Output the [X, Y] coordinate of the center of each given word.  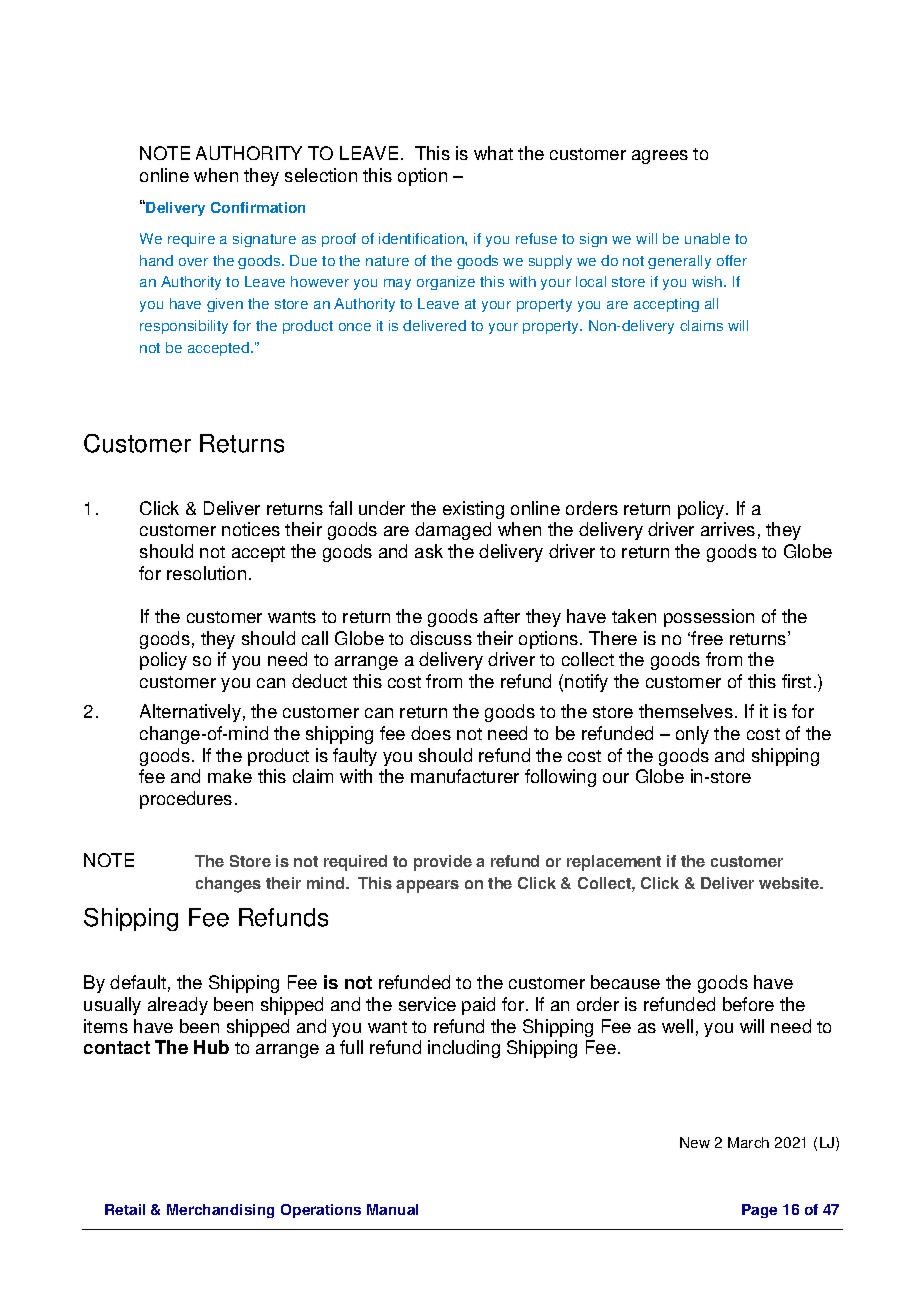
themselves [686, 711]
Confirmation [258, 207]
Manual [392, 1209]
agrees [660, 157]
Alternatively [190, 713]
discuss [441, 638]
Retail [125, 1209]
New [695, 1142]
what [493, 153]
